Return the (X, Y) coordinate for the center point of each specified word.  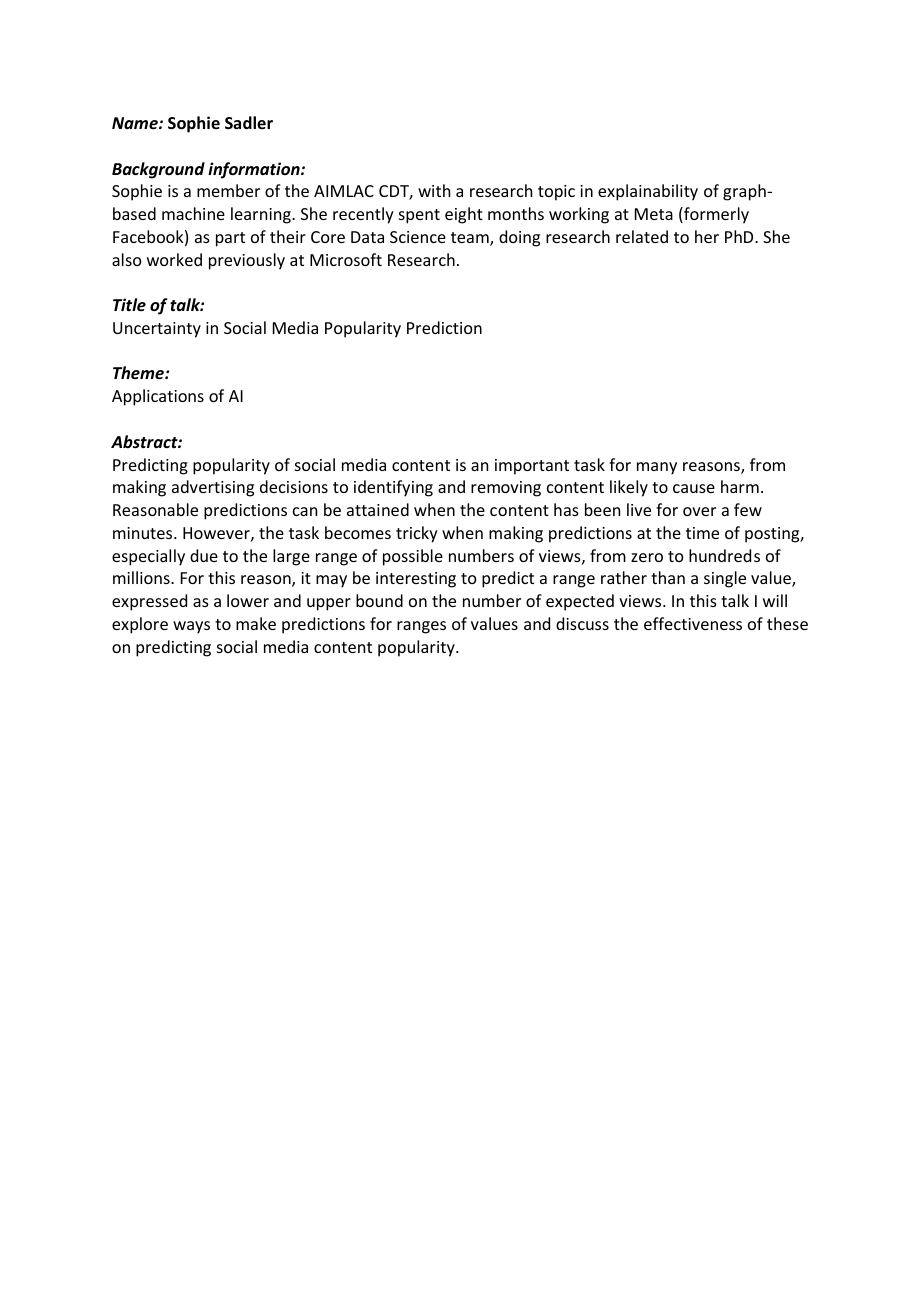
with (434, 190)
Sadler (249, 122)
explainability (648, 192)
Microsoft (346, 259)
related (642, 236)
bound (379, 600)
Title (129, 304)
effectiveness (693, 623)
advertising (213, 488)
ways (191, 627)
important (532, 467)
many (657, 468)
